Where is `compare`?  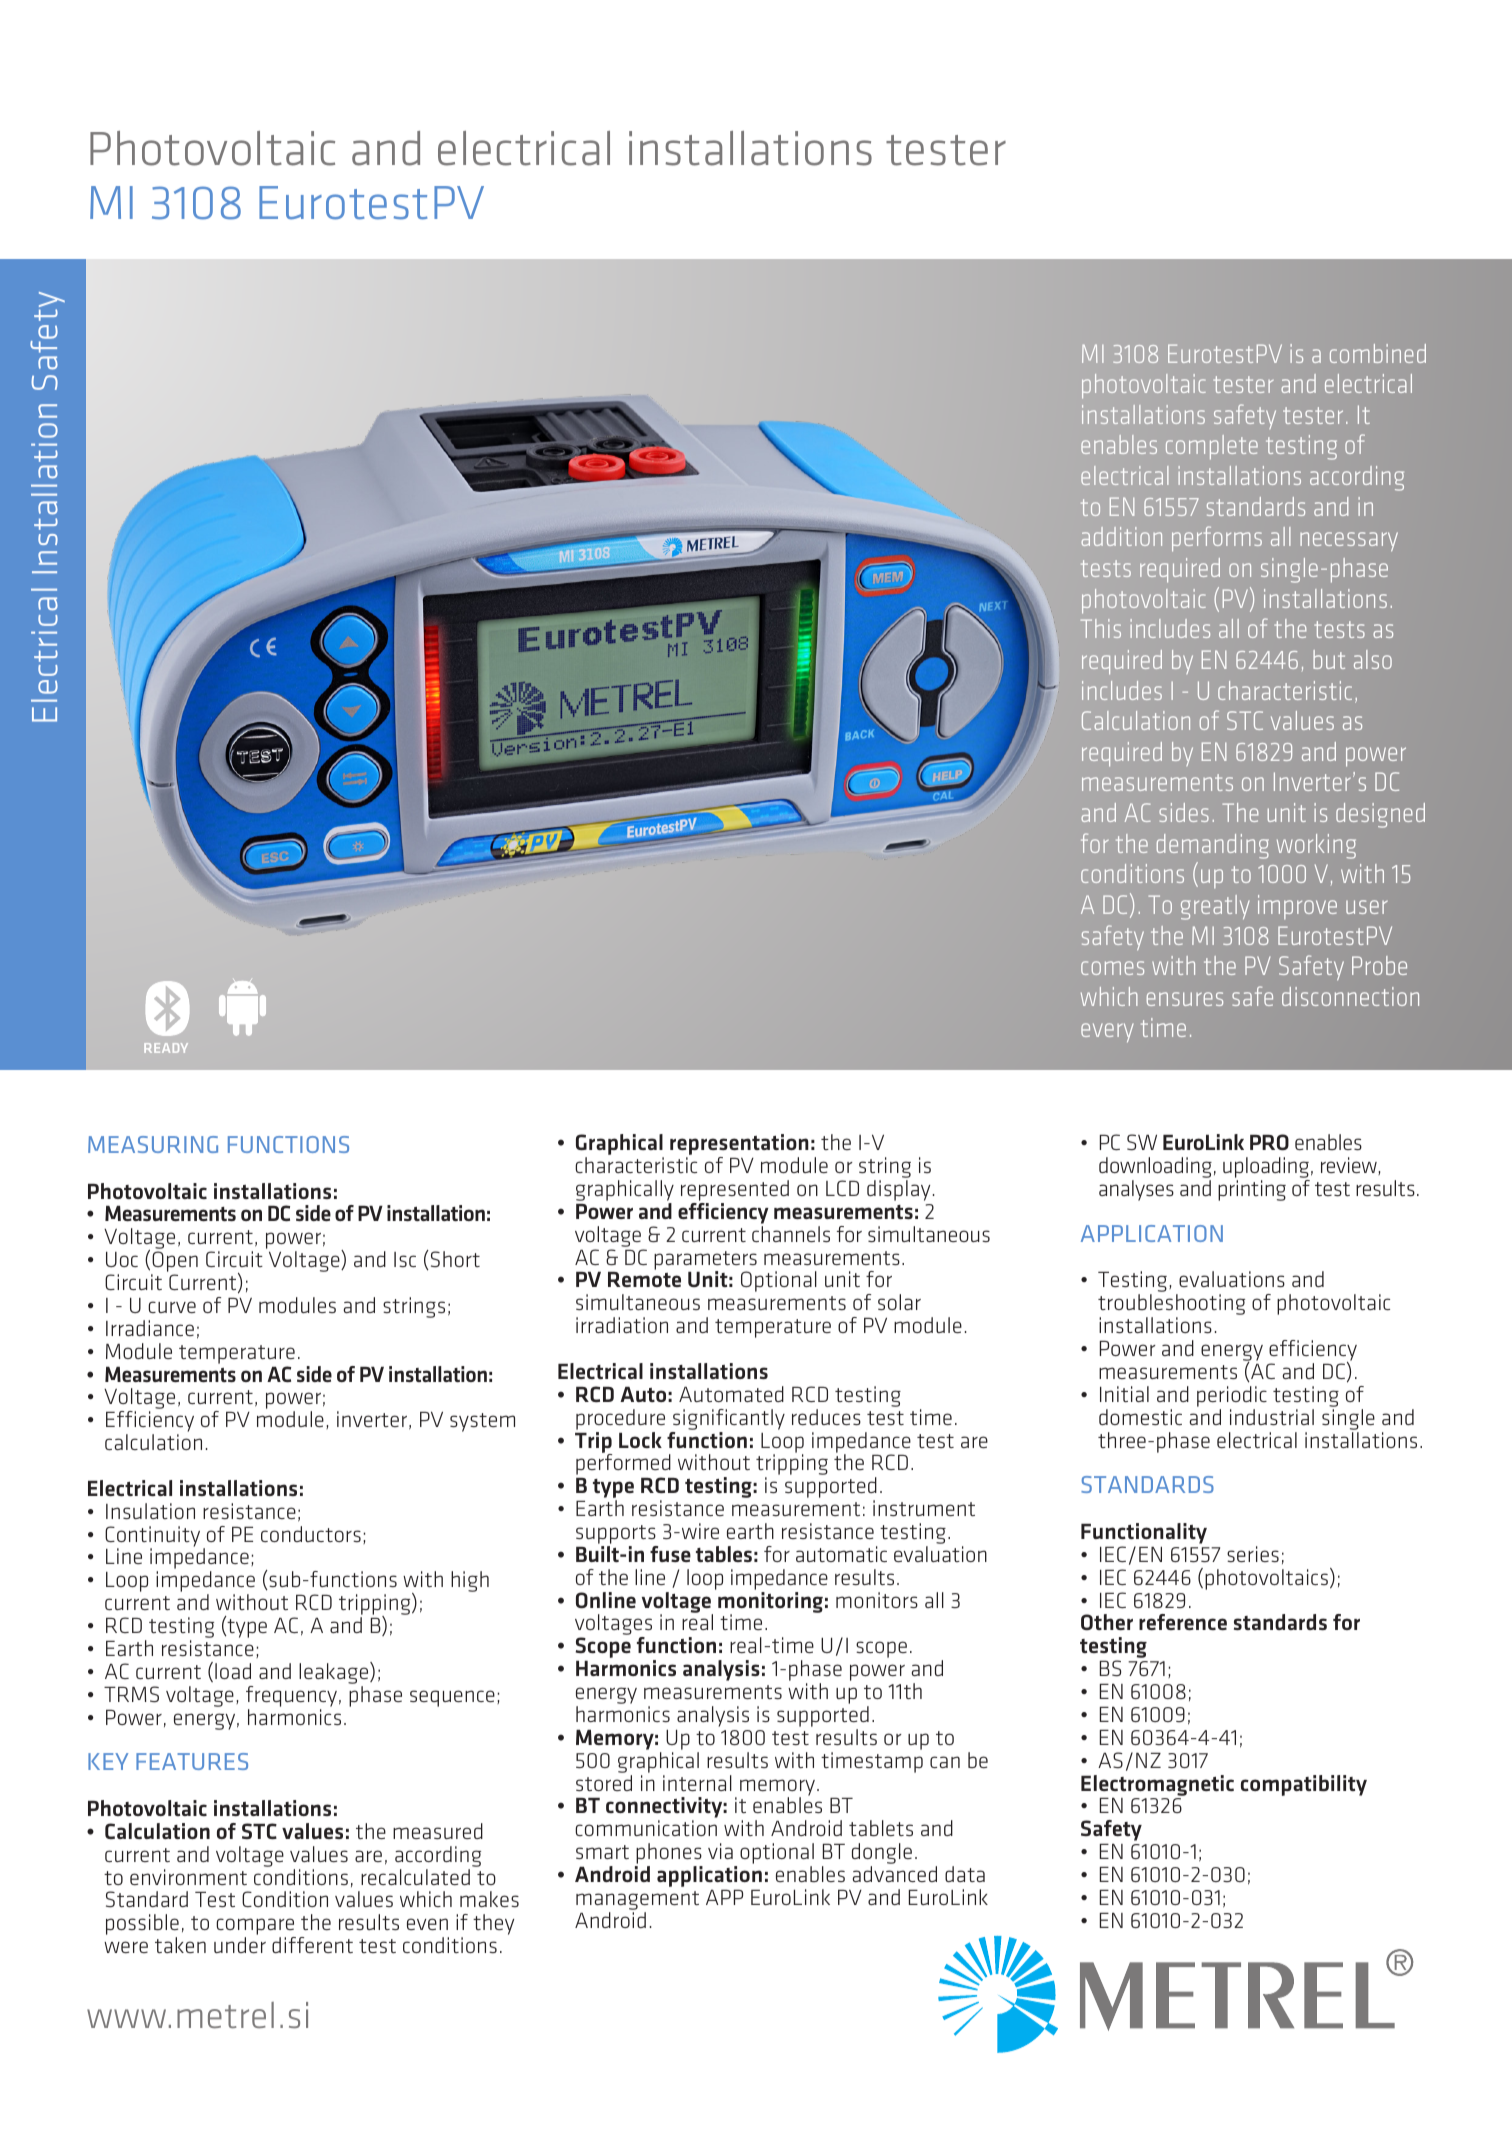
compare is located at coordinates (256, 1928).
